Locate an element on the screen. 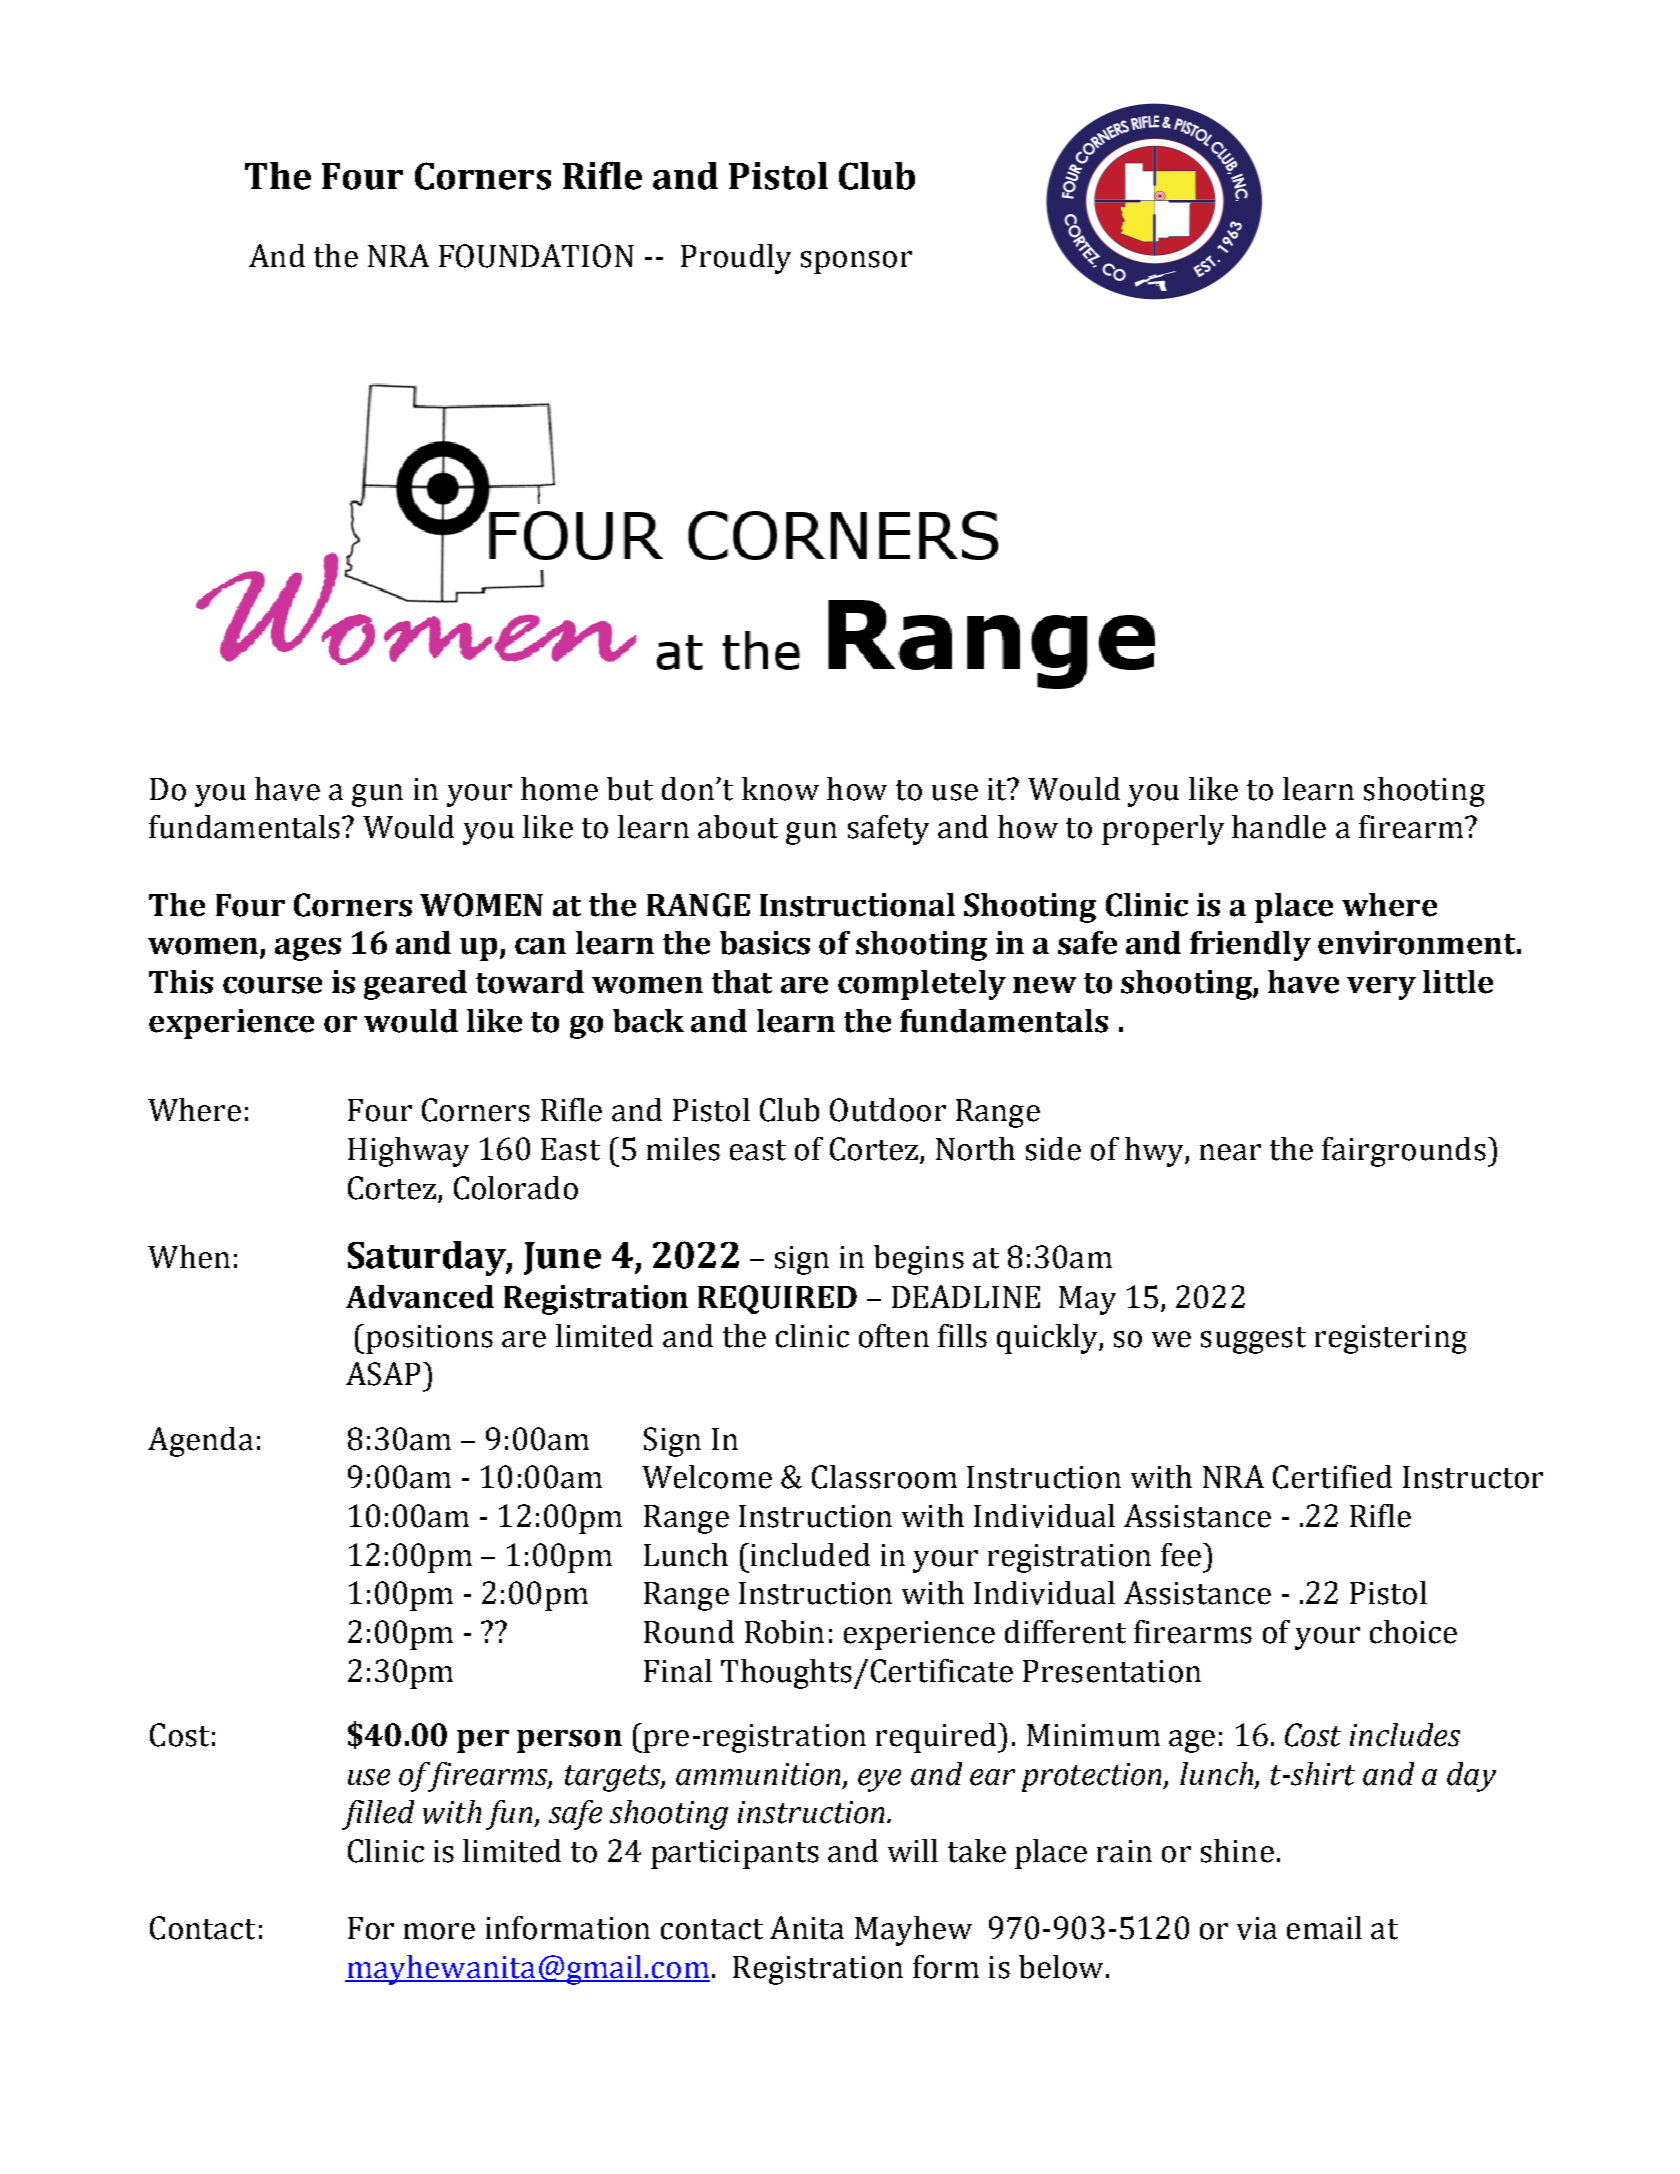 Image resolution: width=1680 pixels, height=2174 pixels. included is located at coordinates (809, 1555).
